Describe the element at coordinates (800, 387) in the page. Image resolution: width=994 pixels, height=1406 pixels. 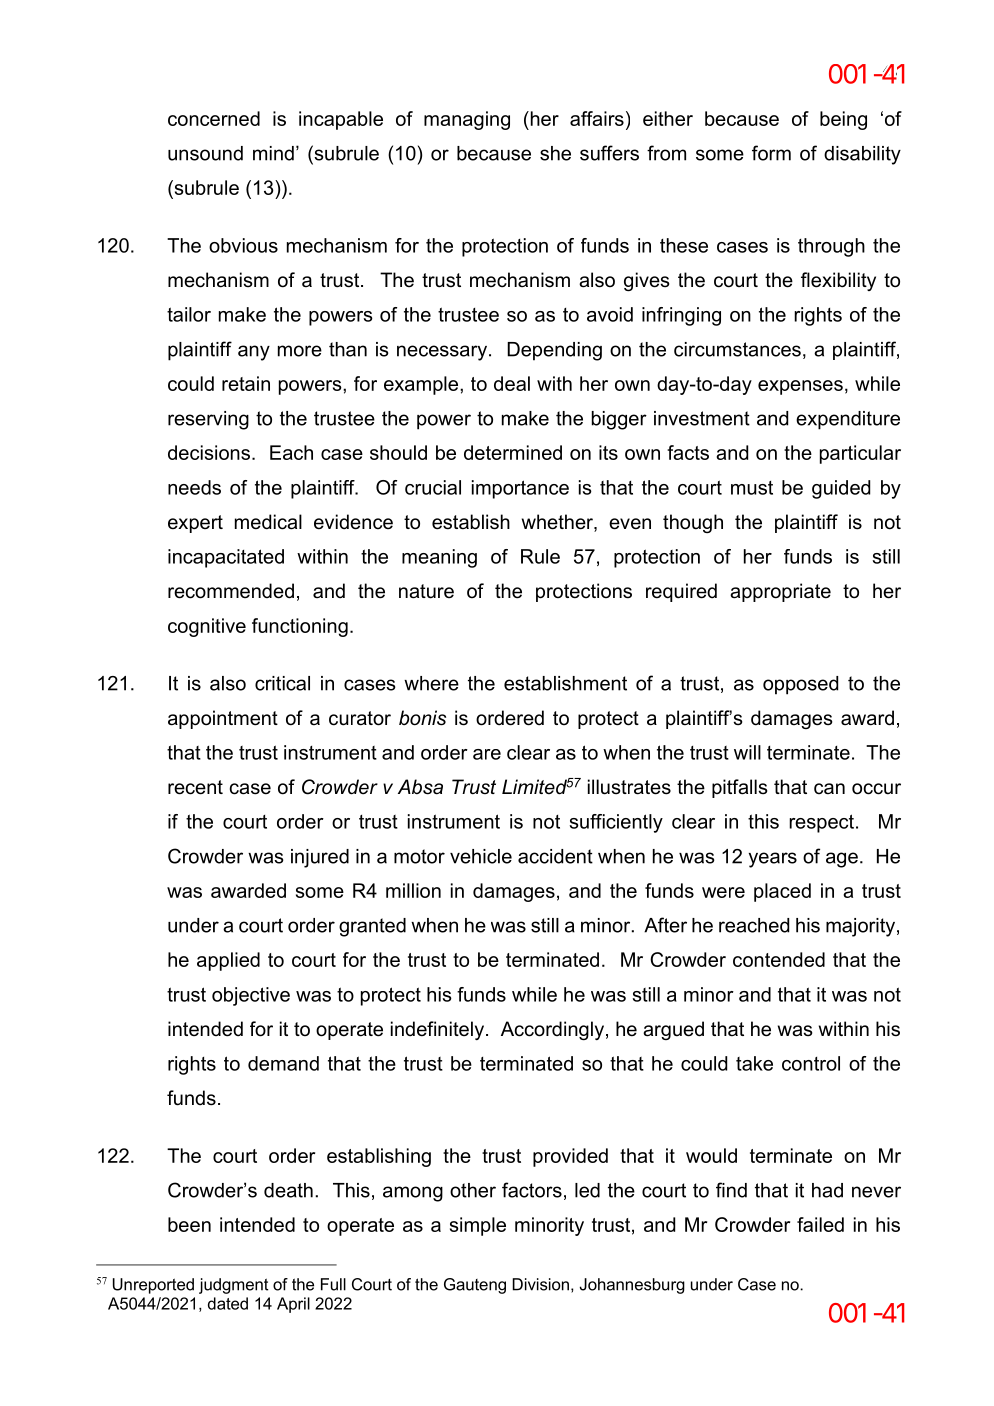
I see `expenses` at that location.
